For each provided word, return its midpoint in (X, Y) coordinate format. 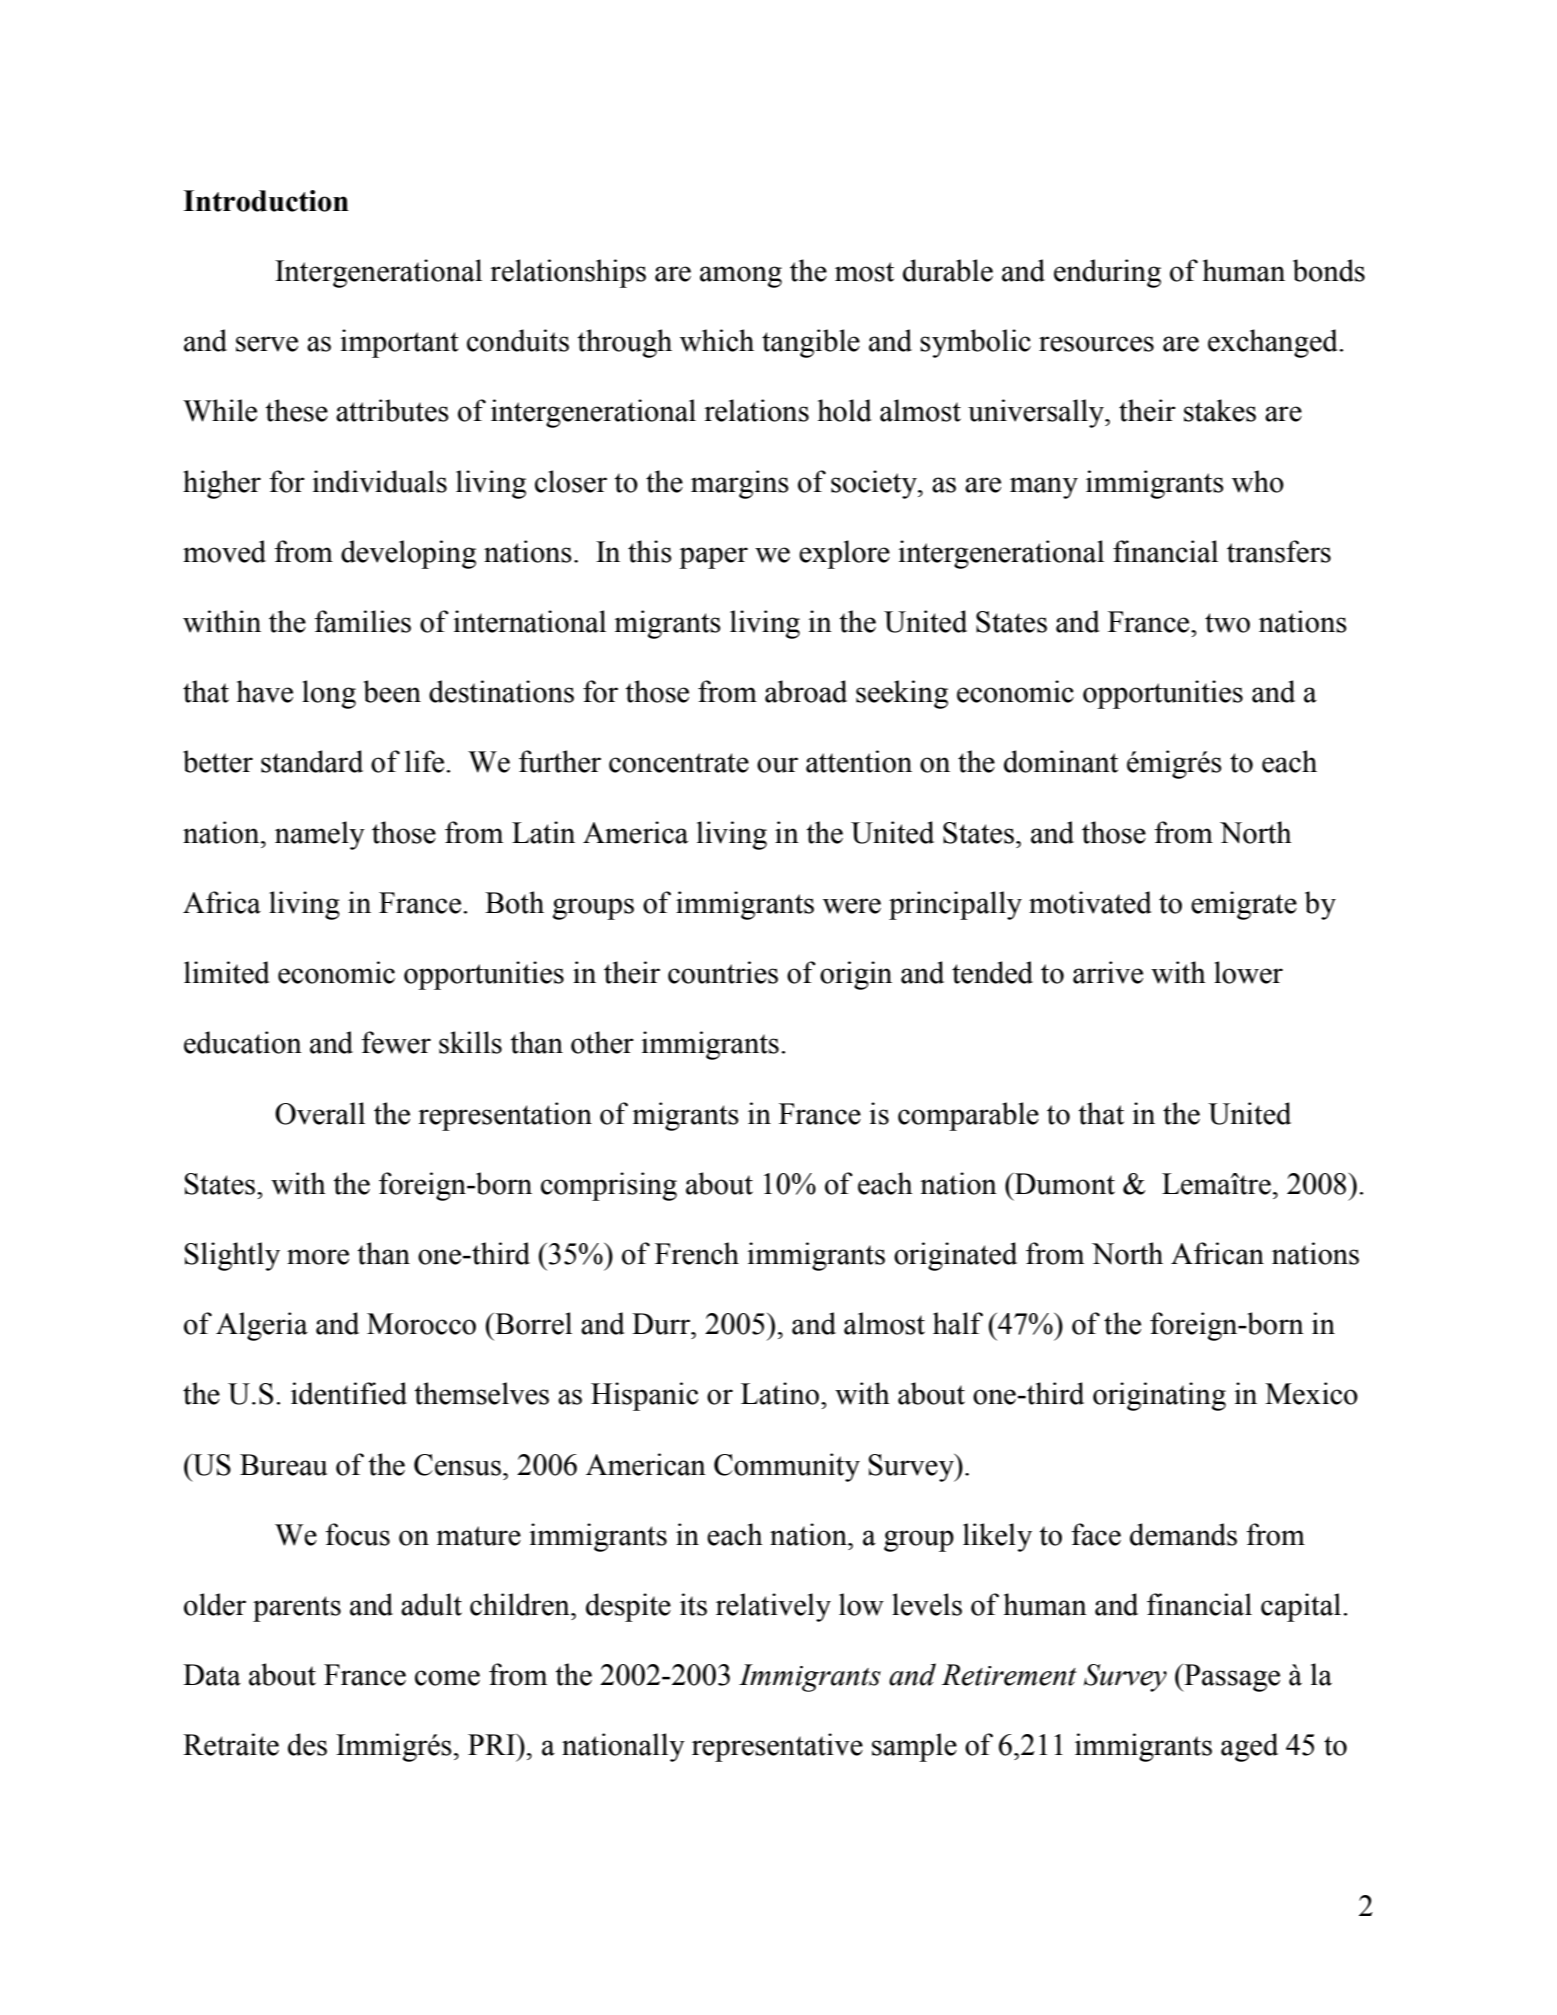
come (447, 1678)
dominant (1061, 761)
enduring (1107, 273)
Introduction (266, 201)
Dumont (1064, 1183)
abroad (806, 691)
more (318, 1257)
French (697, 1253)
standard (312, 761)
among (741, 277)
